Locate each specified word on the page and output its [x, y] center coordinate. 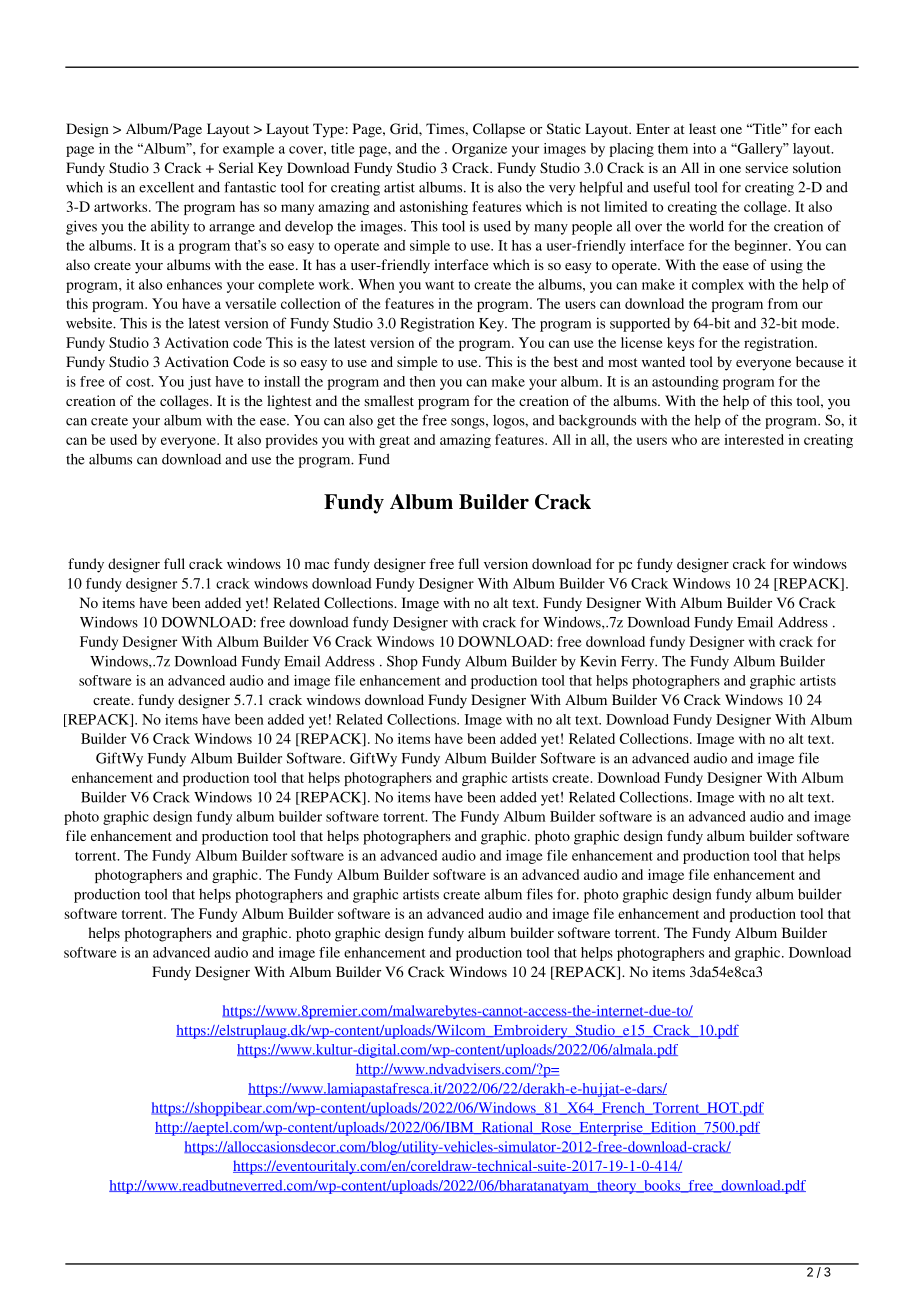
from [783, 303]
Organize [479, 150]
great [394, 442]
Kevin [598, 661]
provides [292, 441]
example [248, 150]
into [704, 148]
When [376, 284]
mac [317, 565]
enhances [194, 284]
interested [754, 439]
